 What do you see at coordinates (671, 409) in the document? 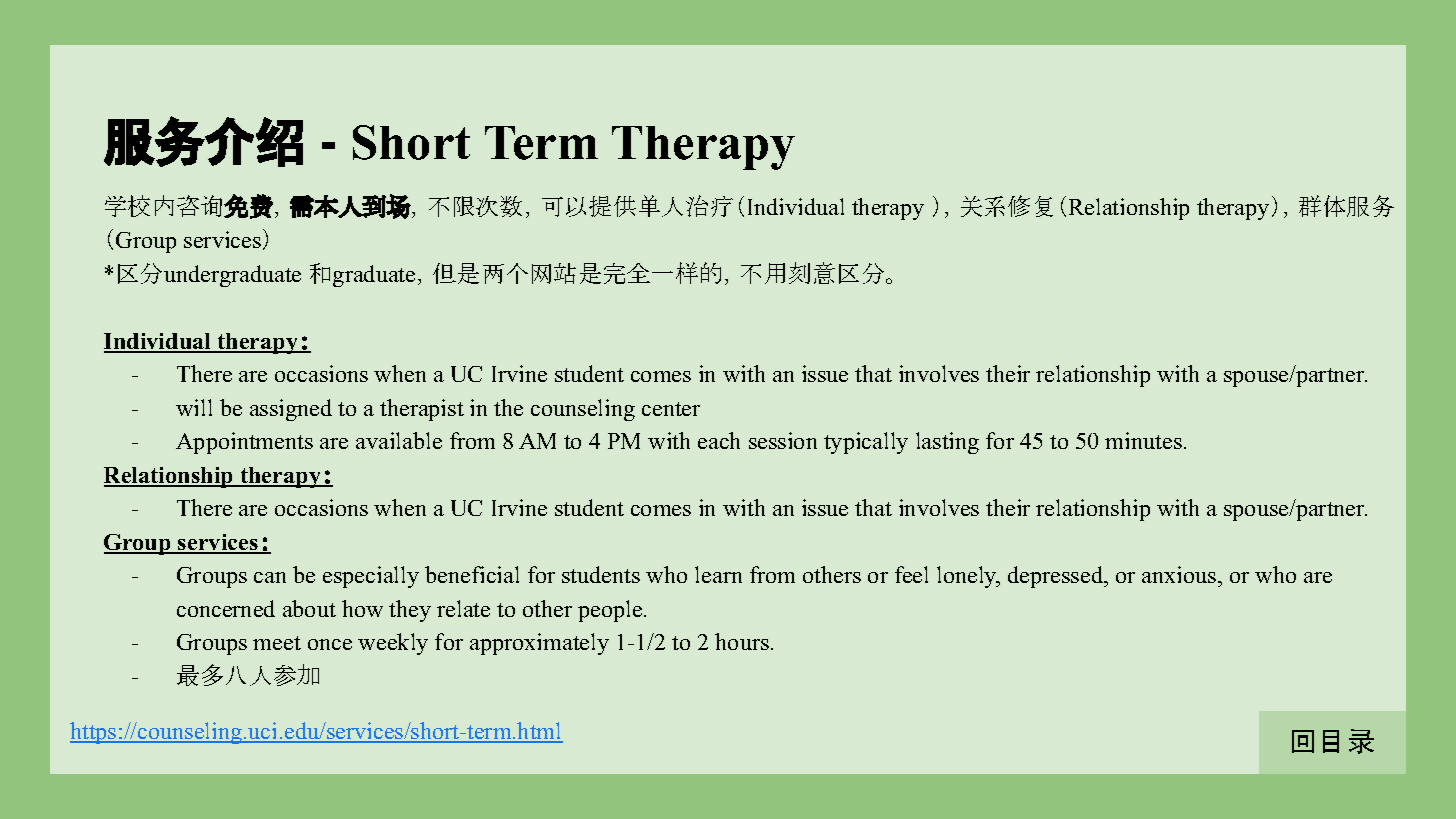
I see `center` at bounding box center [671, 409].
